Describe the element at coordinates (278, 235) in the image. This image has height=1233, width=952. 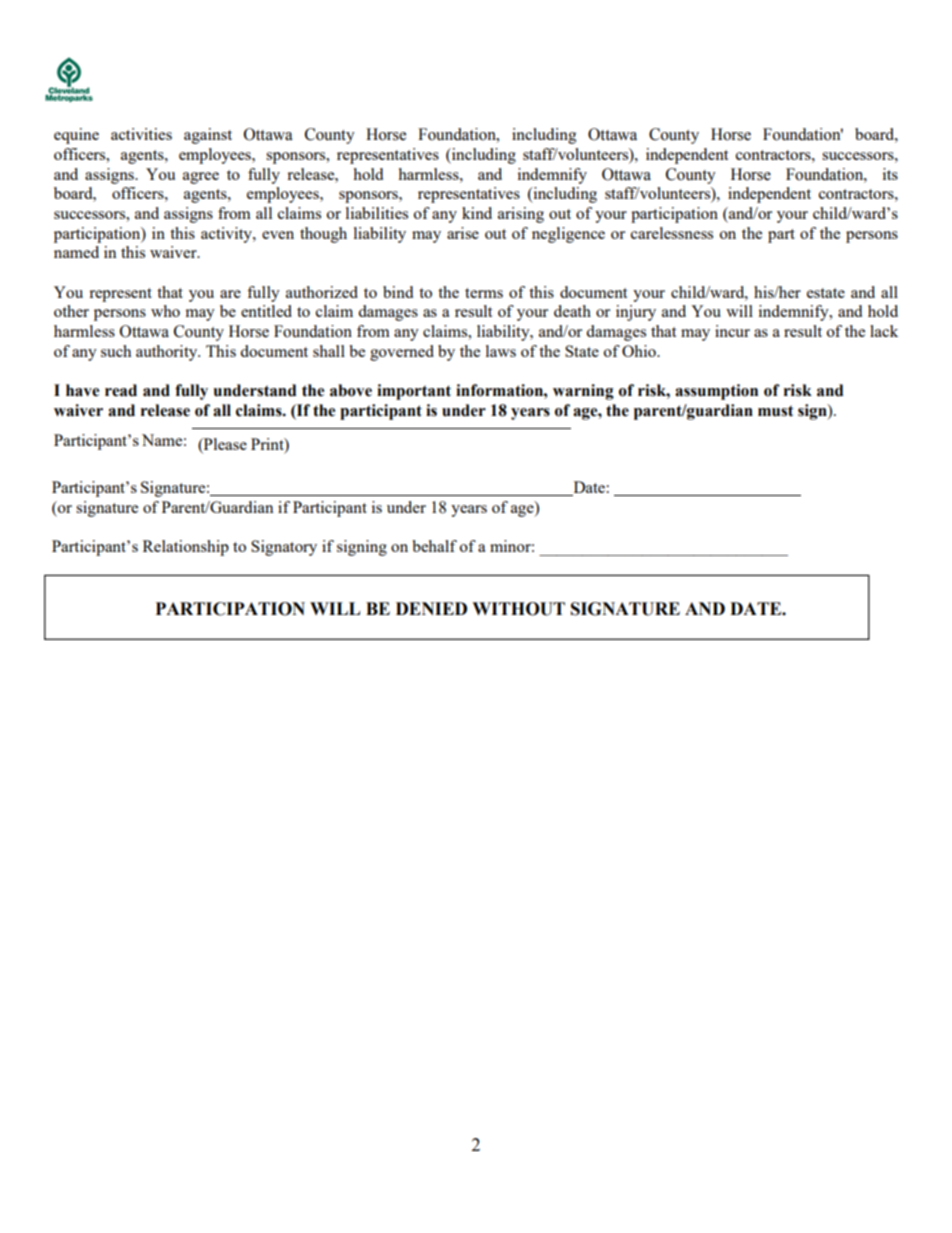
I see `even` at that location.
